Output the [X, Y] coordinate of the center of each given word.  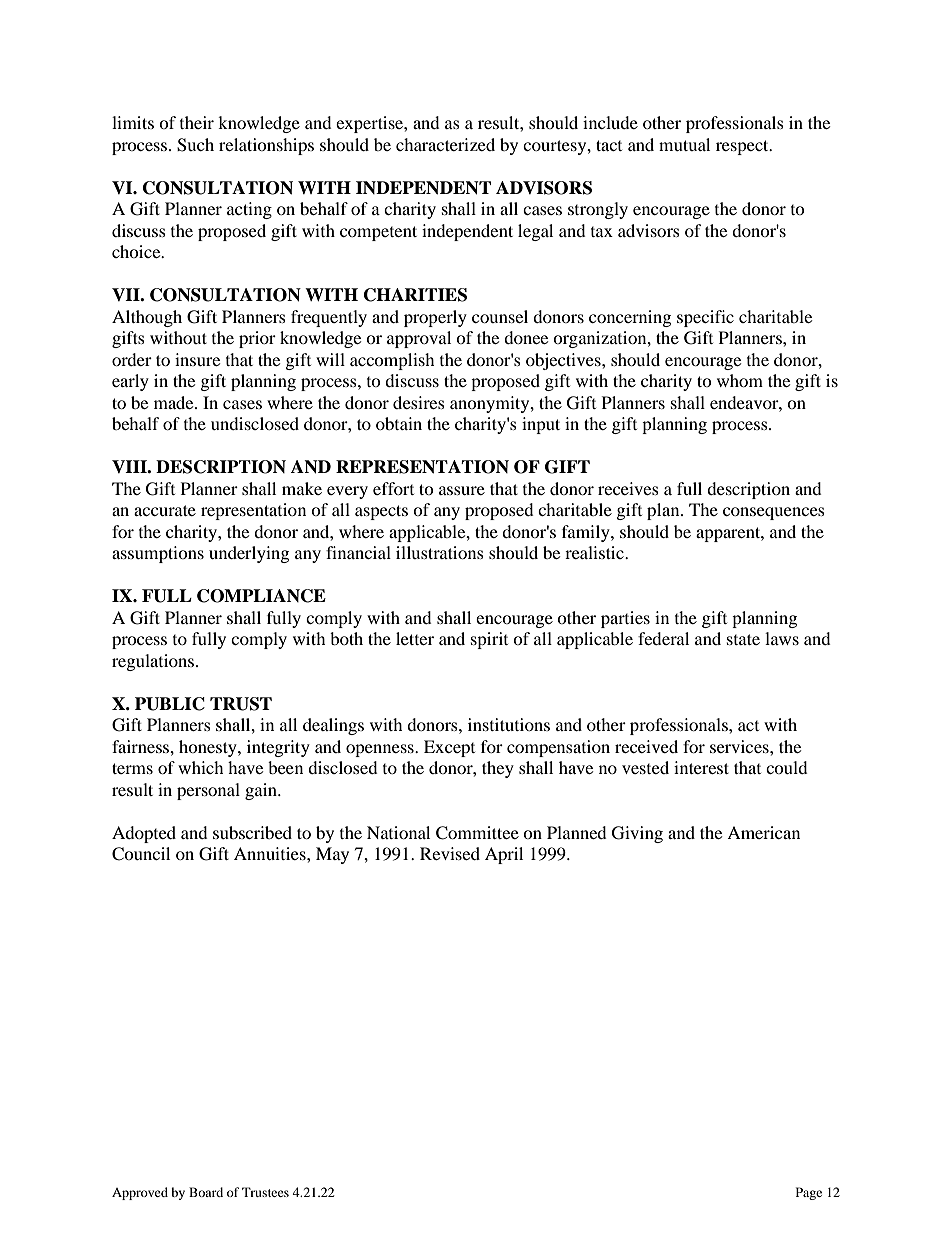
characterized [445, 144]
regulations [154, 662]
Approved [140, 1193]
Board [206, 1192]
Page [809, 1193]
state [743, 639]
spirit [489, 640]
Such [195, 145]
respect [743, 147]
